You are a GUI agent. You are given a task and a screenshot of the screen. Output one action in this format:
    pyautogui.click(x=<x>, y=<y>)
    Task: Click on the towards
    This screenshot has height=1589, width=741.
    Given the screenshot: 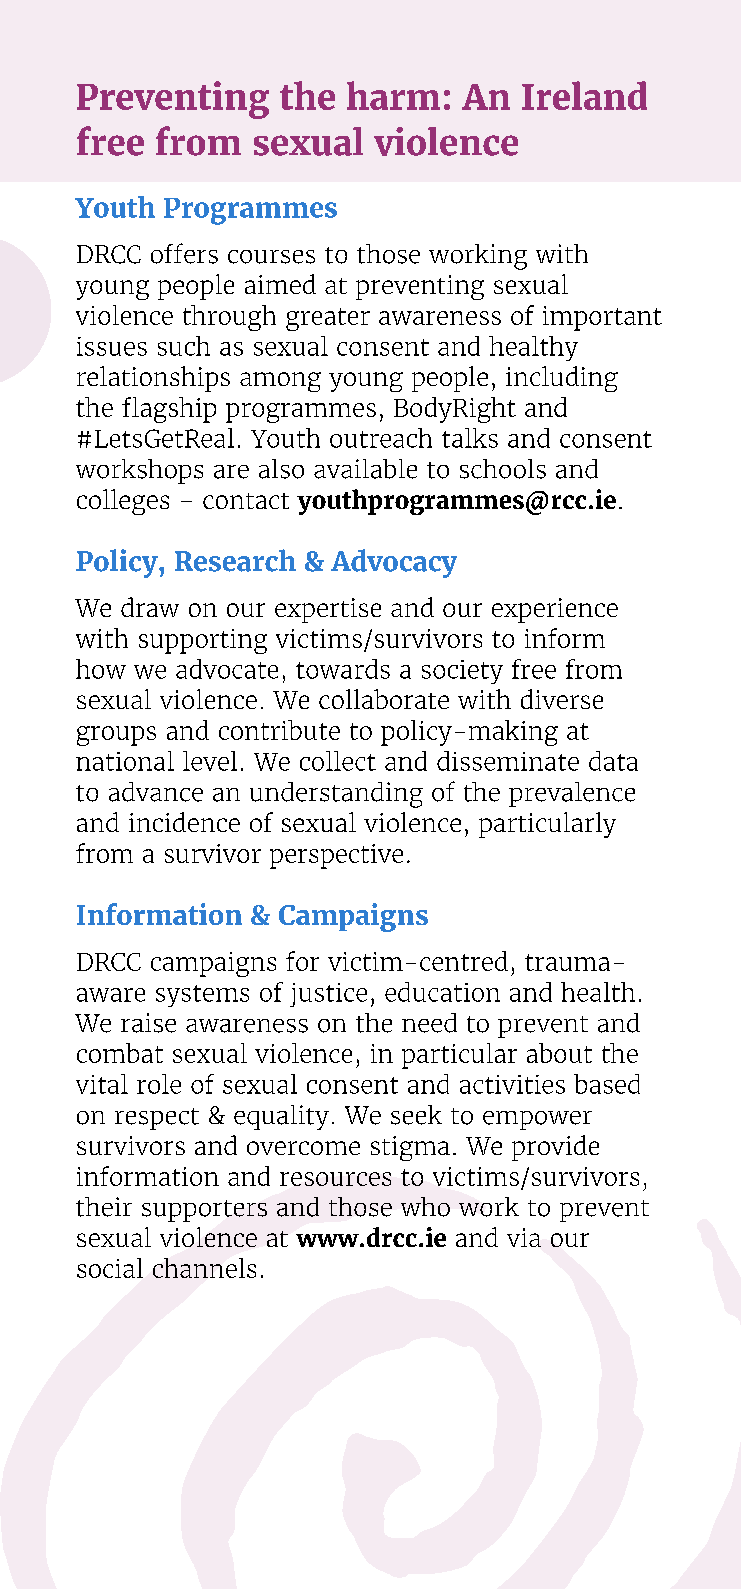 What is the action you would take?
    pyautogui.click(x=343, y=669)
